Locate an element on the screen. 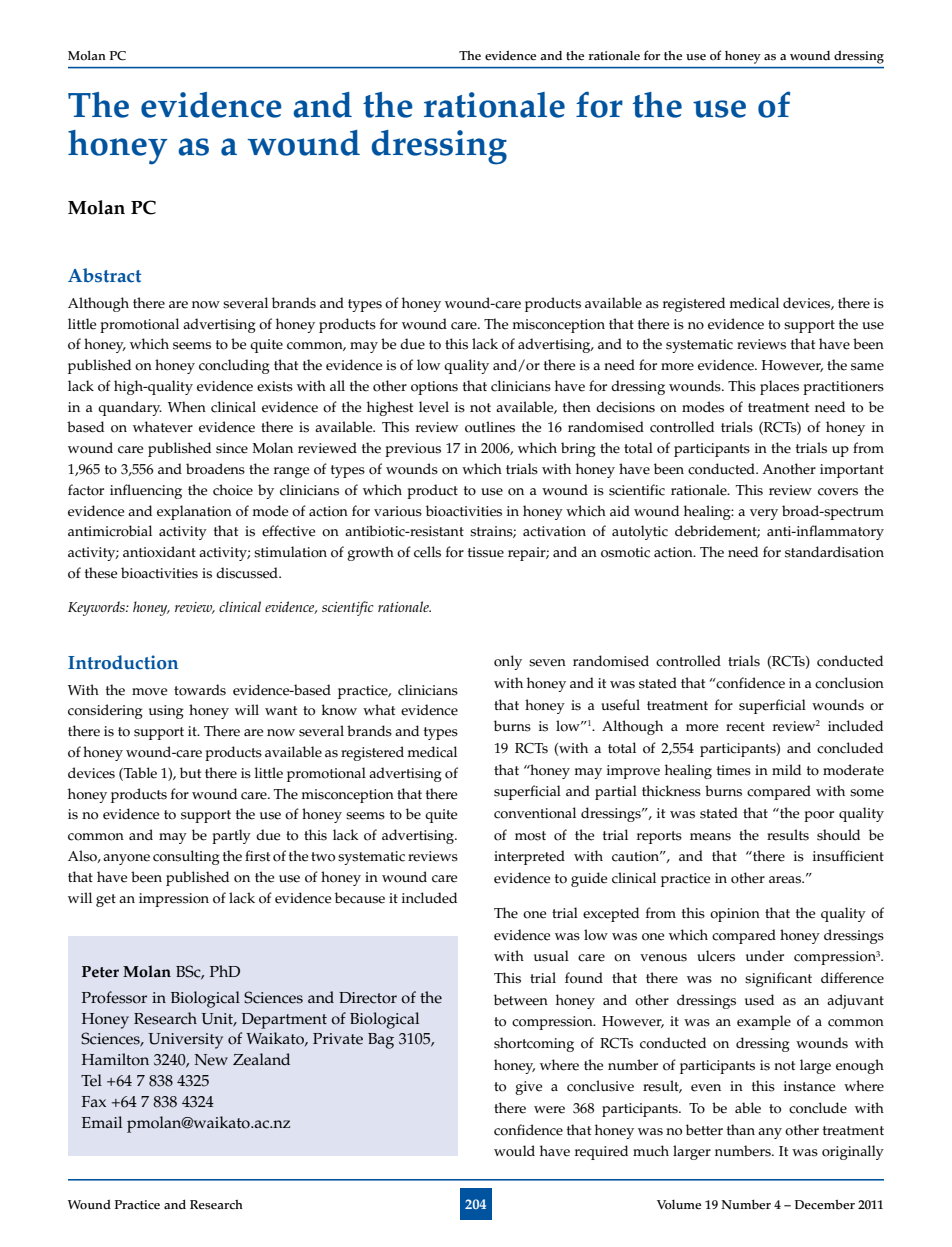 Image resolution: width=952 pixels, height=1247 pixels. would is located at coordinates (514, 1151).
